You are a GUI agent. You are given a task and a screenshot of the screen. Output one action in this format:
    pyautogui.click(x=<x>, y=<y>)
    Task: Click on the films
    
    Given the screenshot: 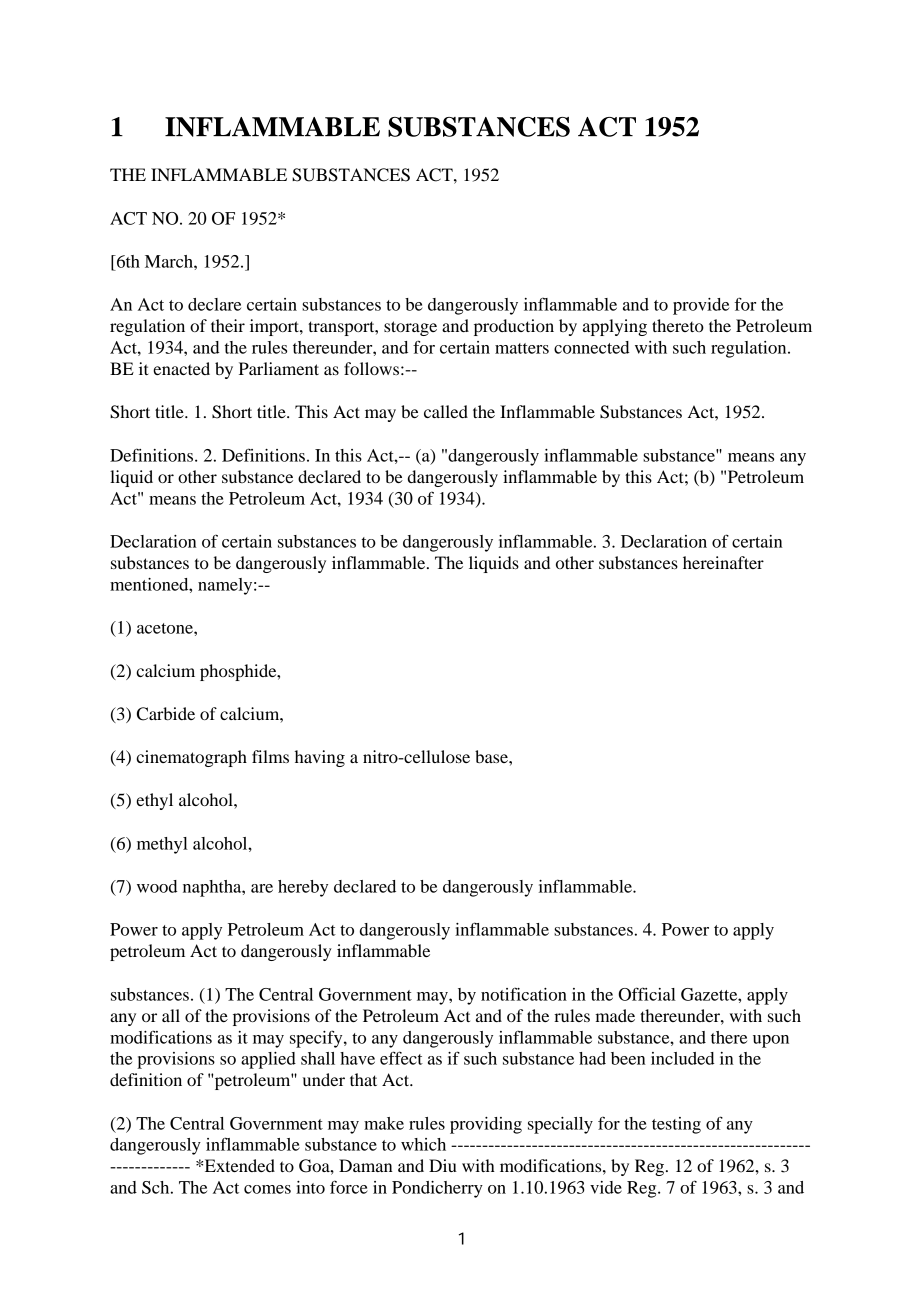 What is the action you would take?
    pyautogui.click(x=270, y=756)
